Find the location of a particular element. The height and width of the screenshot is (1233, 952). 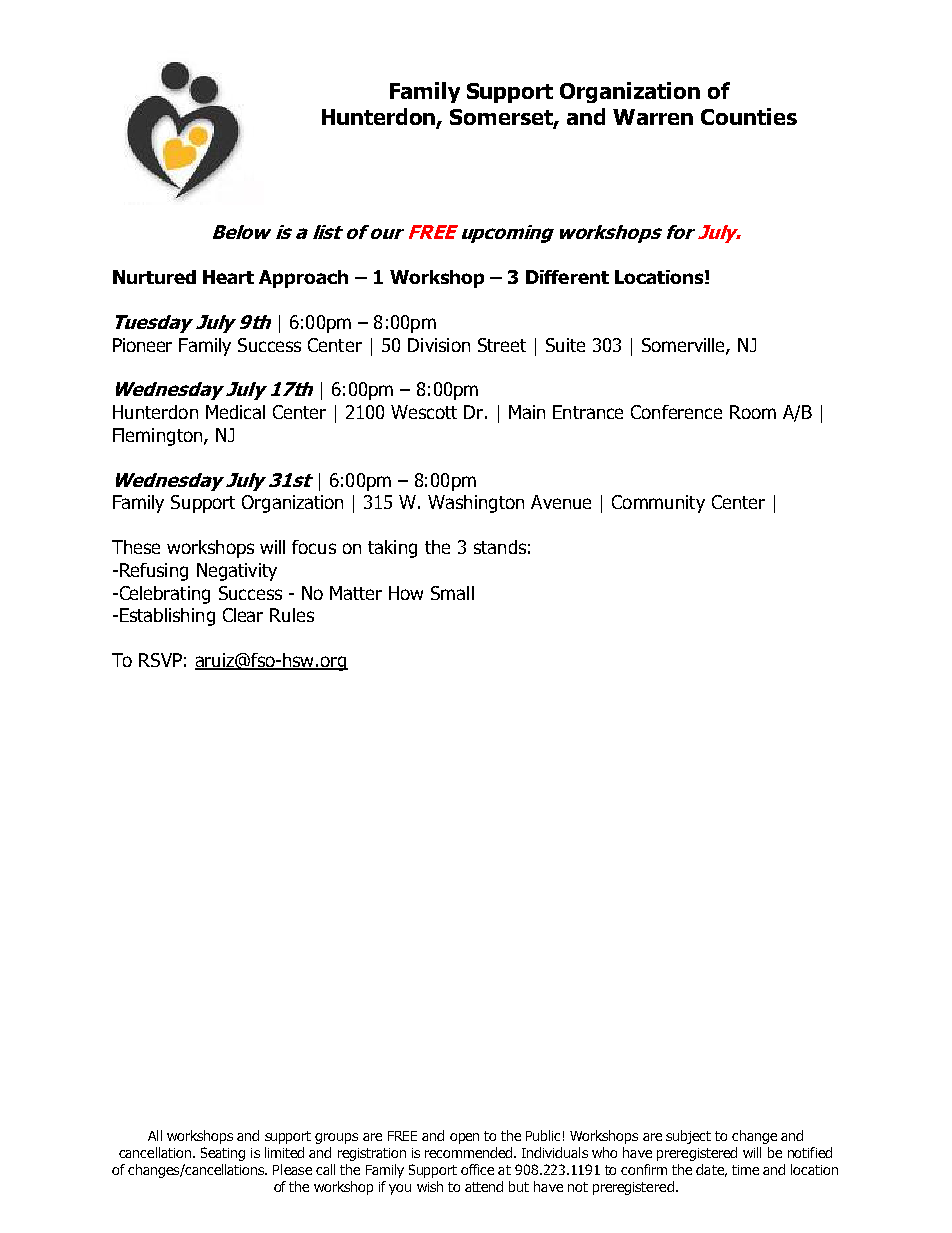

Seating is located at coordinates (223, 1154).
